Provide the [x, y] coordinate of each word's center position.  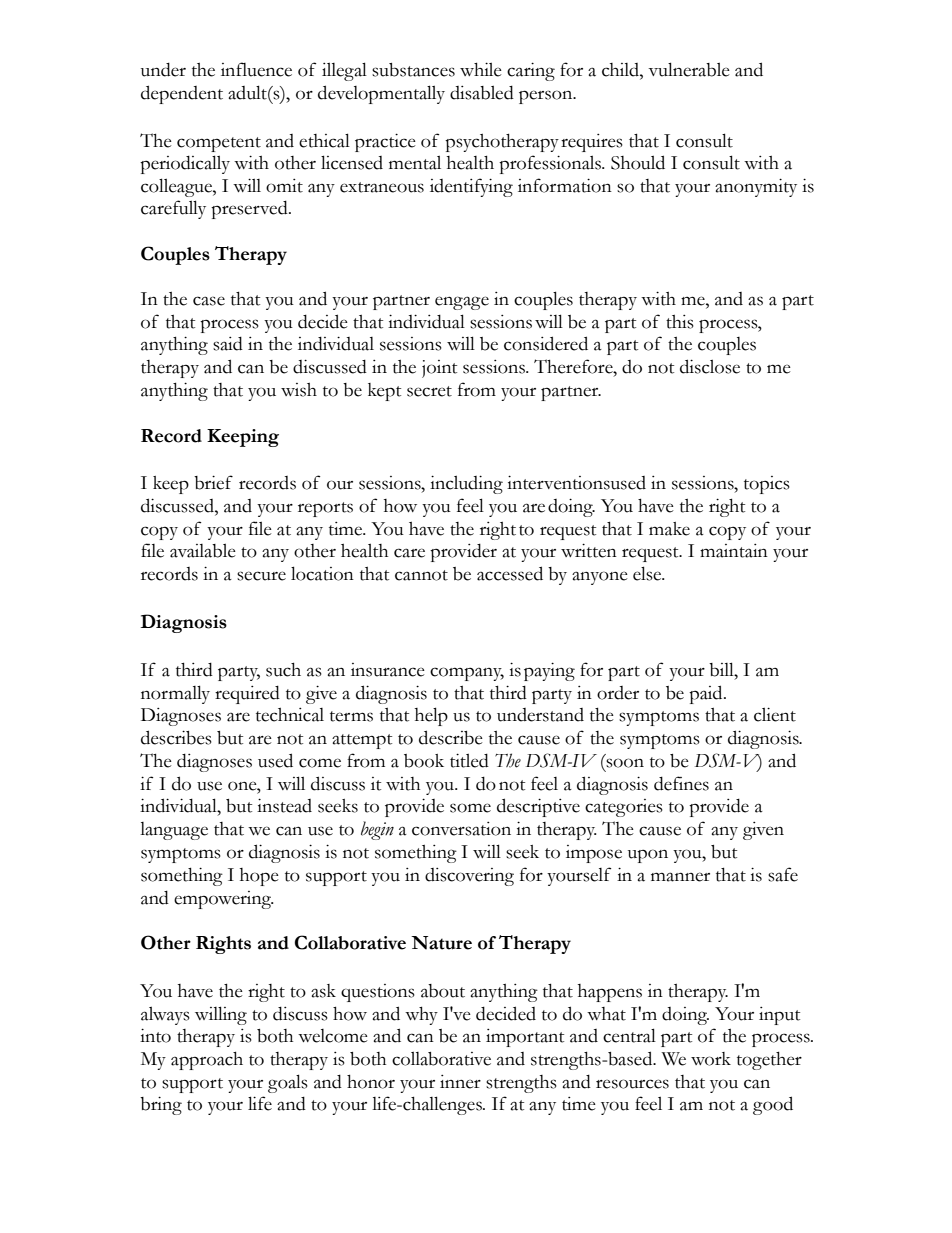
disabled [482, 92]
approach [207, 1060]
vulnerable [689, 69]
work [711, 1059]
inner [460, 1082]
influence [256, 69]
